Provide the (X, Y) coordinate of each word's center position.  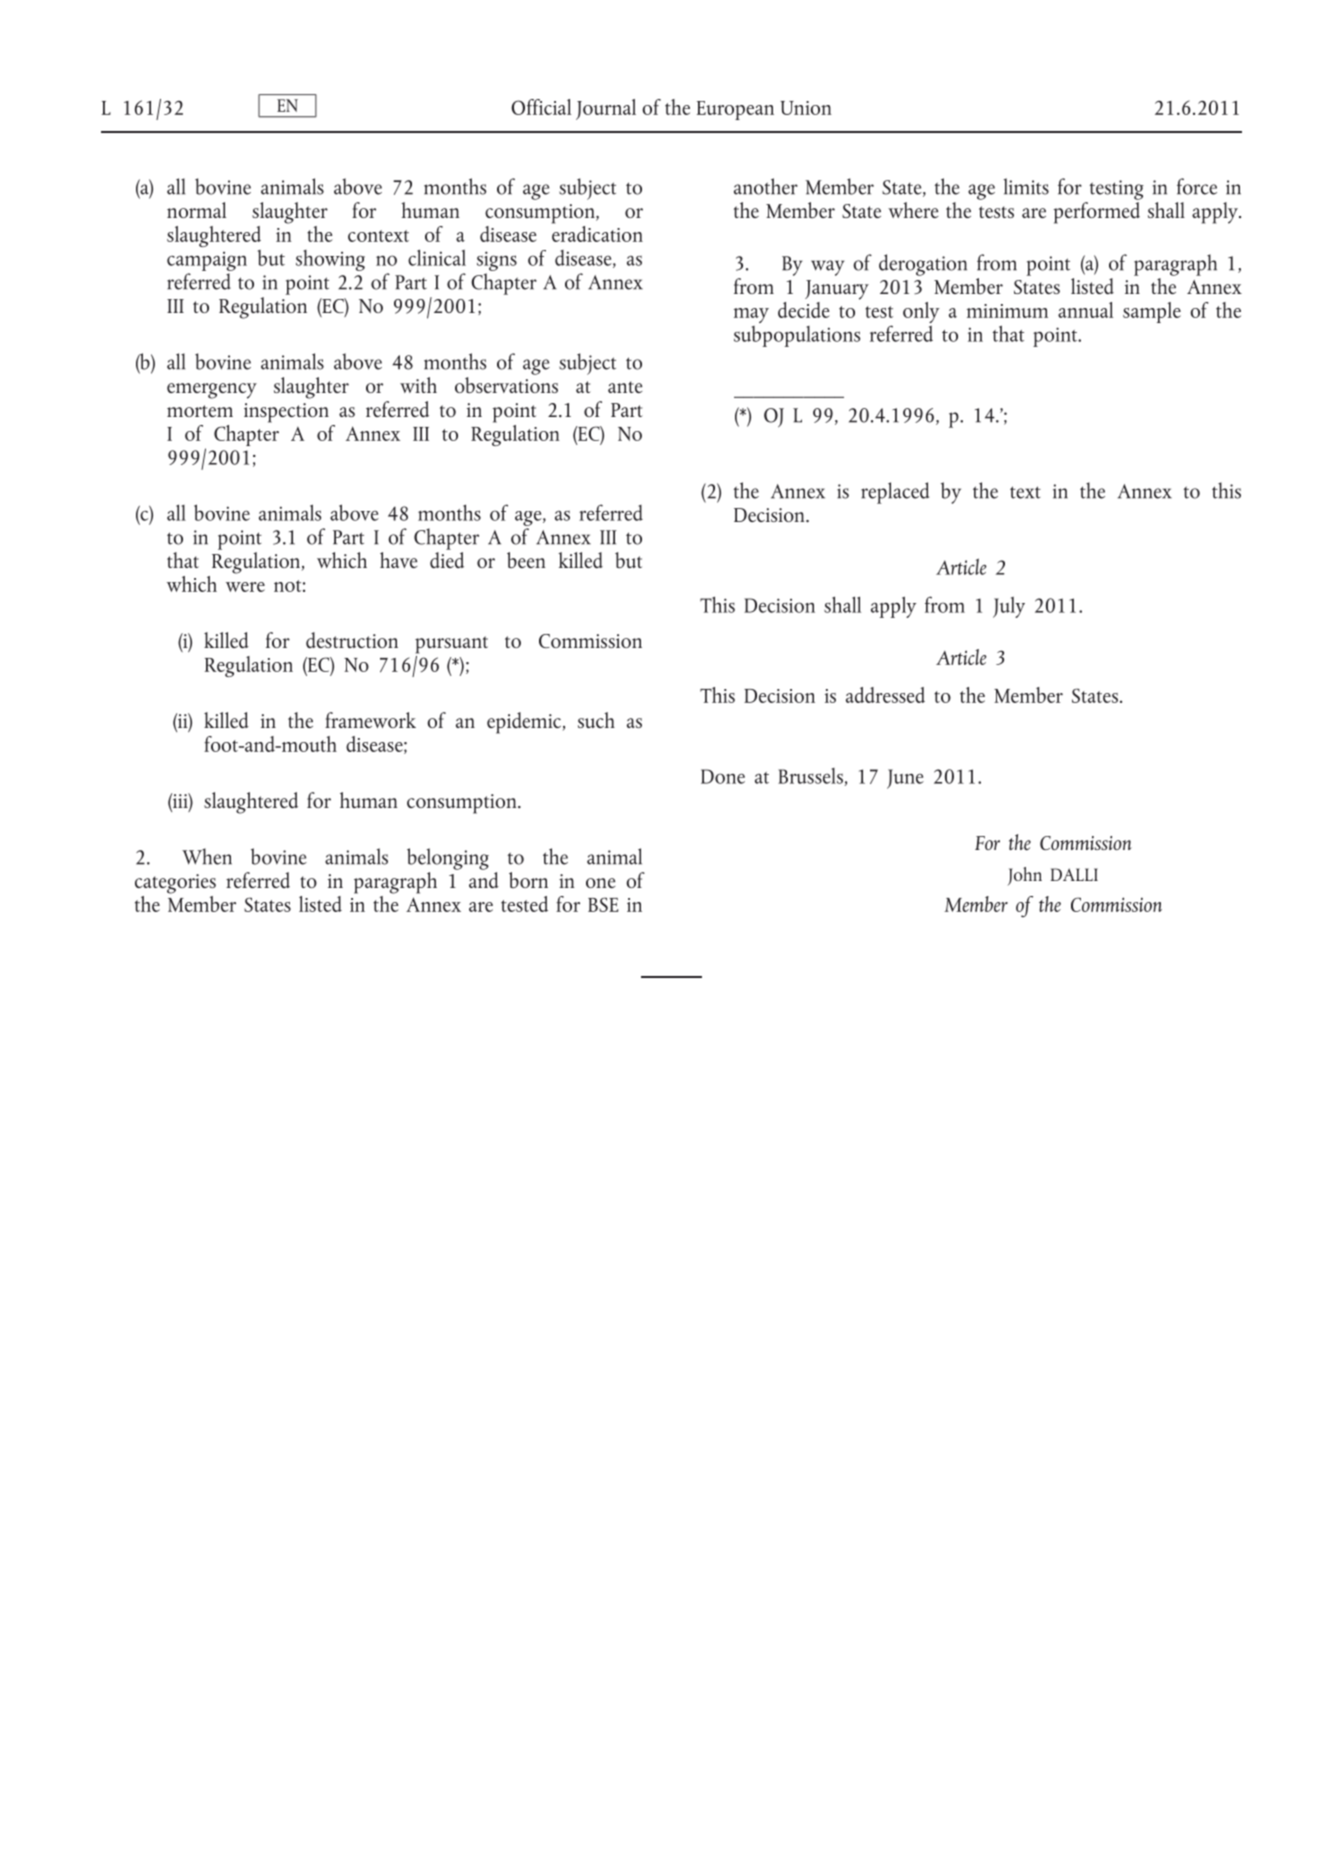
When (207, 856)
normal (196, 210)
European (735, 110)
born (528, 880)
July (1009, 607)
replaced (895, 493)
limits (1026, 186)
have (398, 560)
